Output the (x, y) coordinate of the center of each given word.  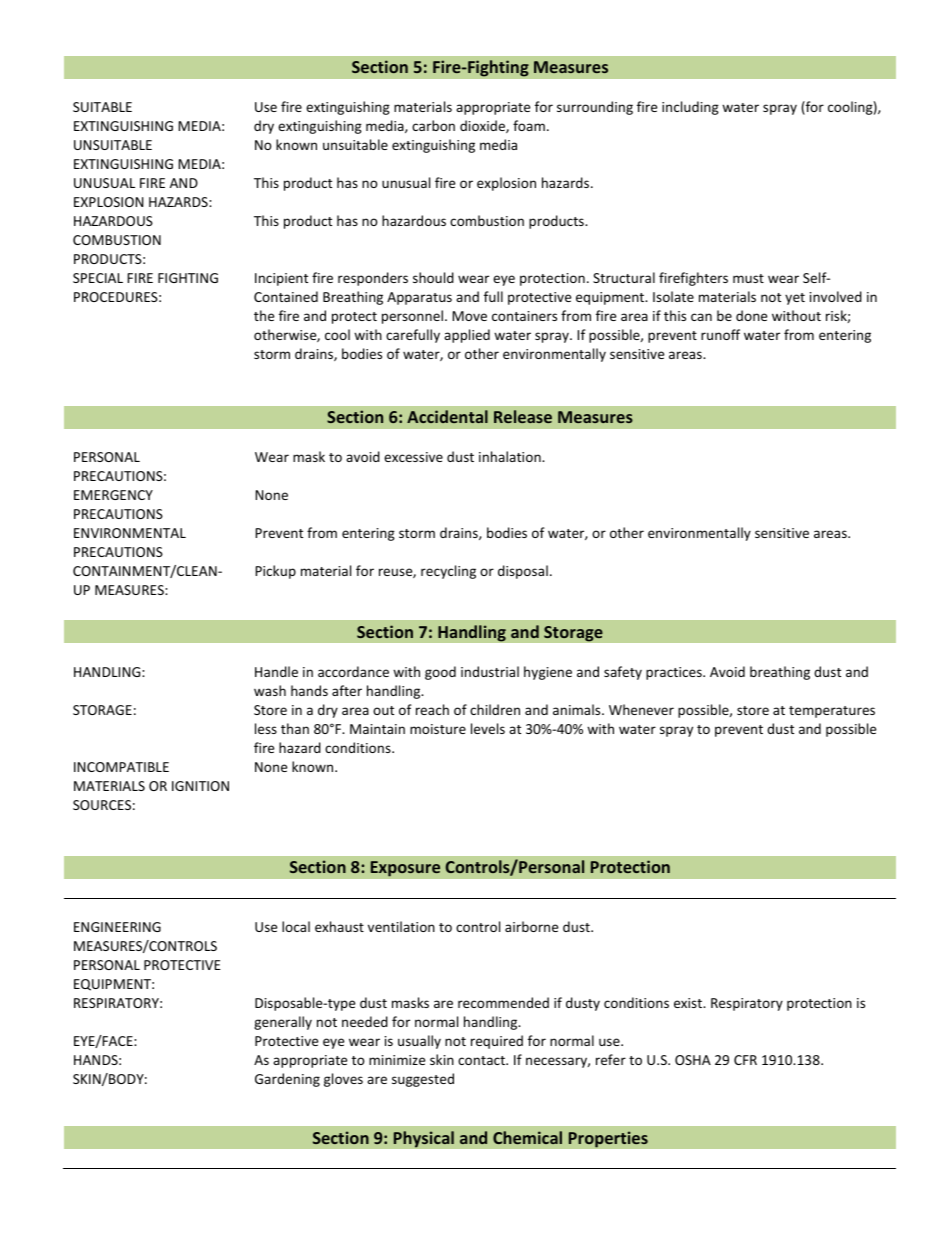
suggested (423, 1080)
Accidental (447, 416)
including (690, 108)
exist (689, 1003)
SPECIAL (98, 278)
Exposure (405, 869)
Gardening (287, 1080)
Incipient (281, 279)
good (440, 673)
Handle (276, 671)
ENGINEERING (117, 927)
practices (675, 673)
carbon (433, 125)
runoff (720, 334)
